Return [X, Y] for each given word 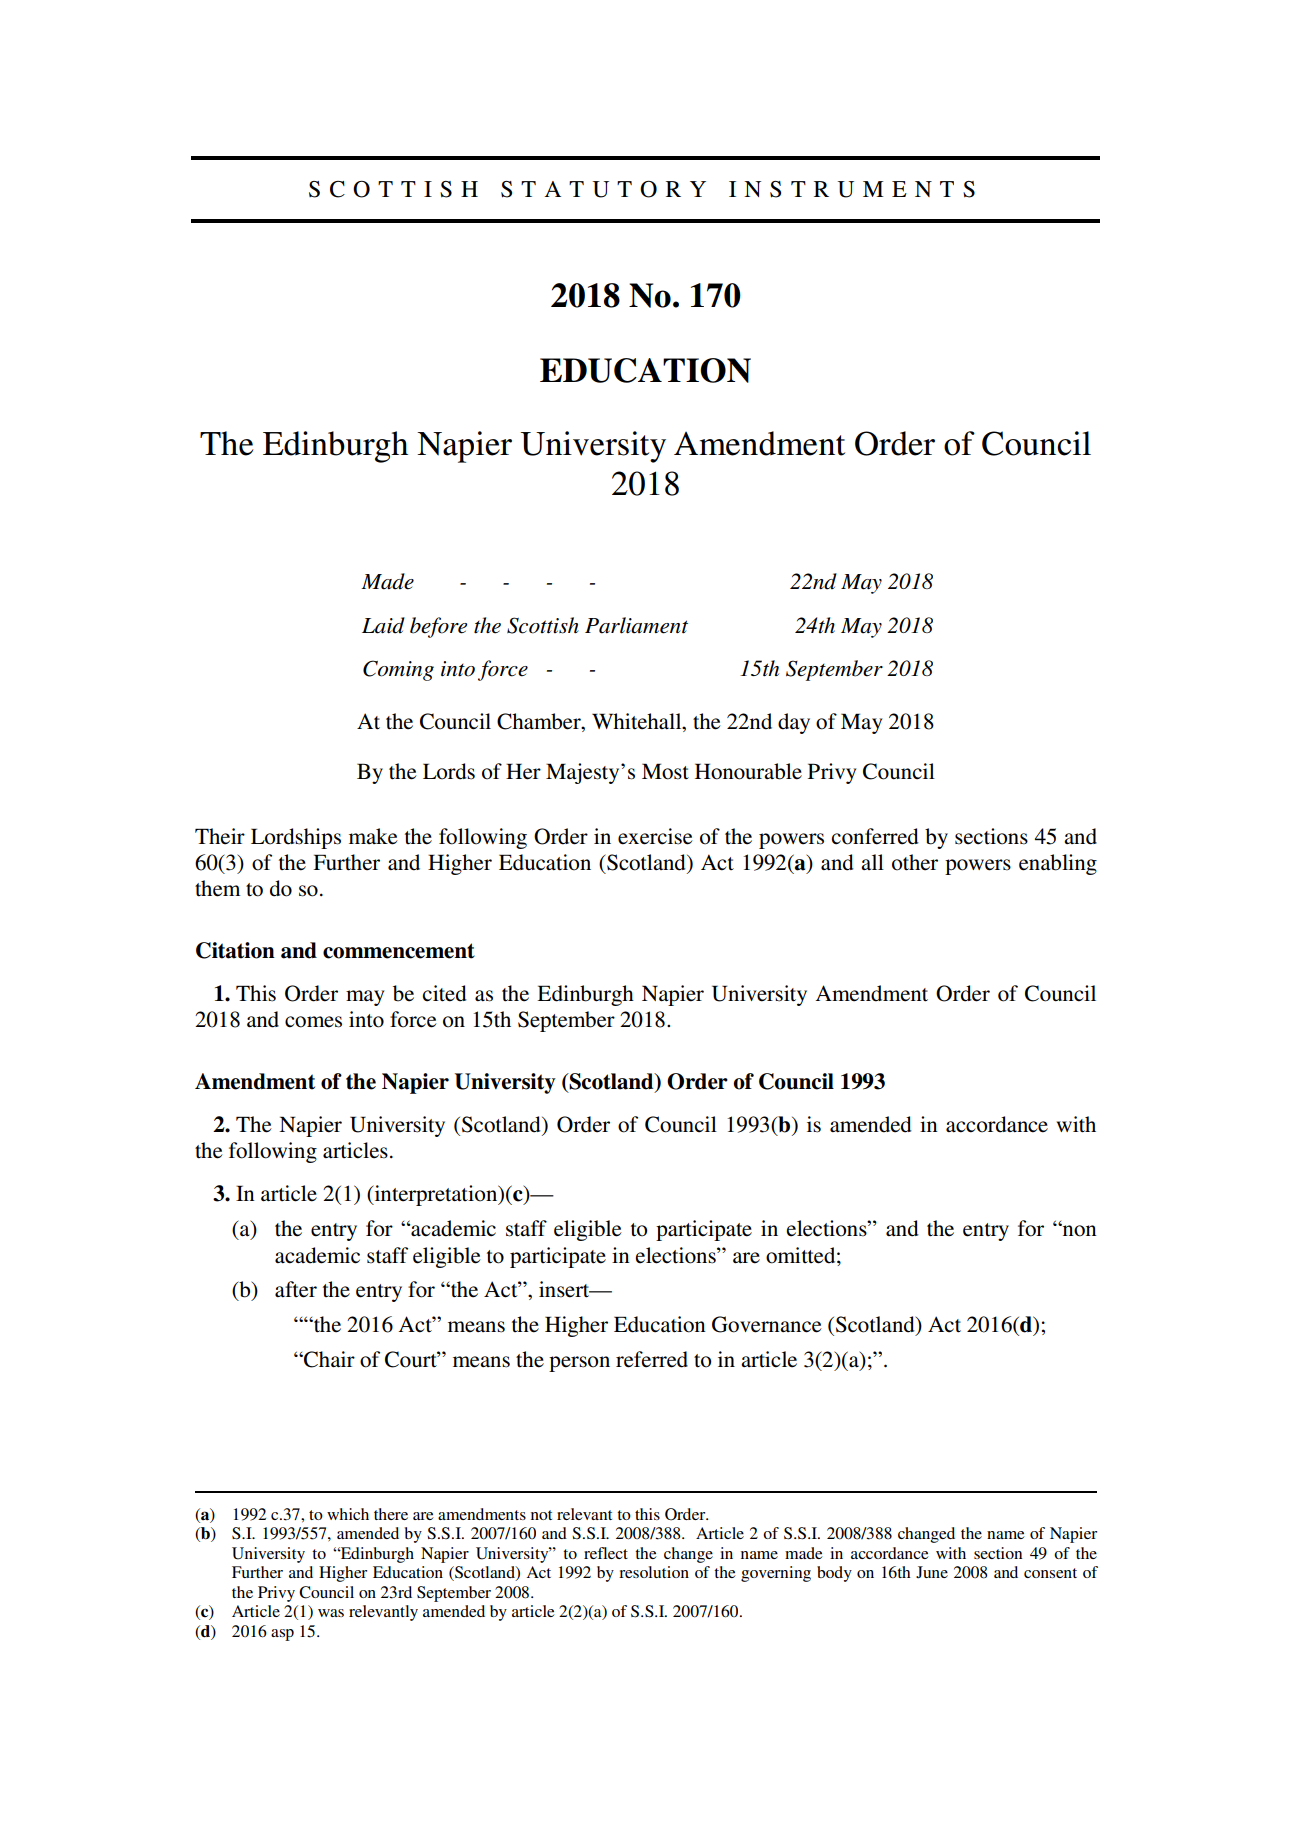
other [915, 862]
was [331, 1613]
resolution [654, 1572]
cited [444, 993]
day [794, 723]
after [296, 1289]
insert [565, 1289]
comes [313, 1022]
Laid [383, 625]
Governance [766, 1324]
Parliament [636, 625]
